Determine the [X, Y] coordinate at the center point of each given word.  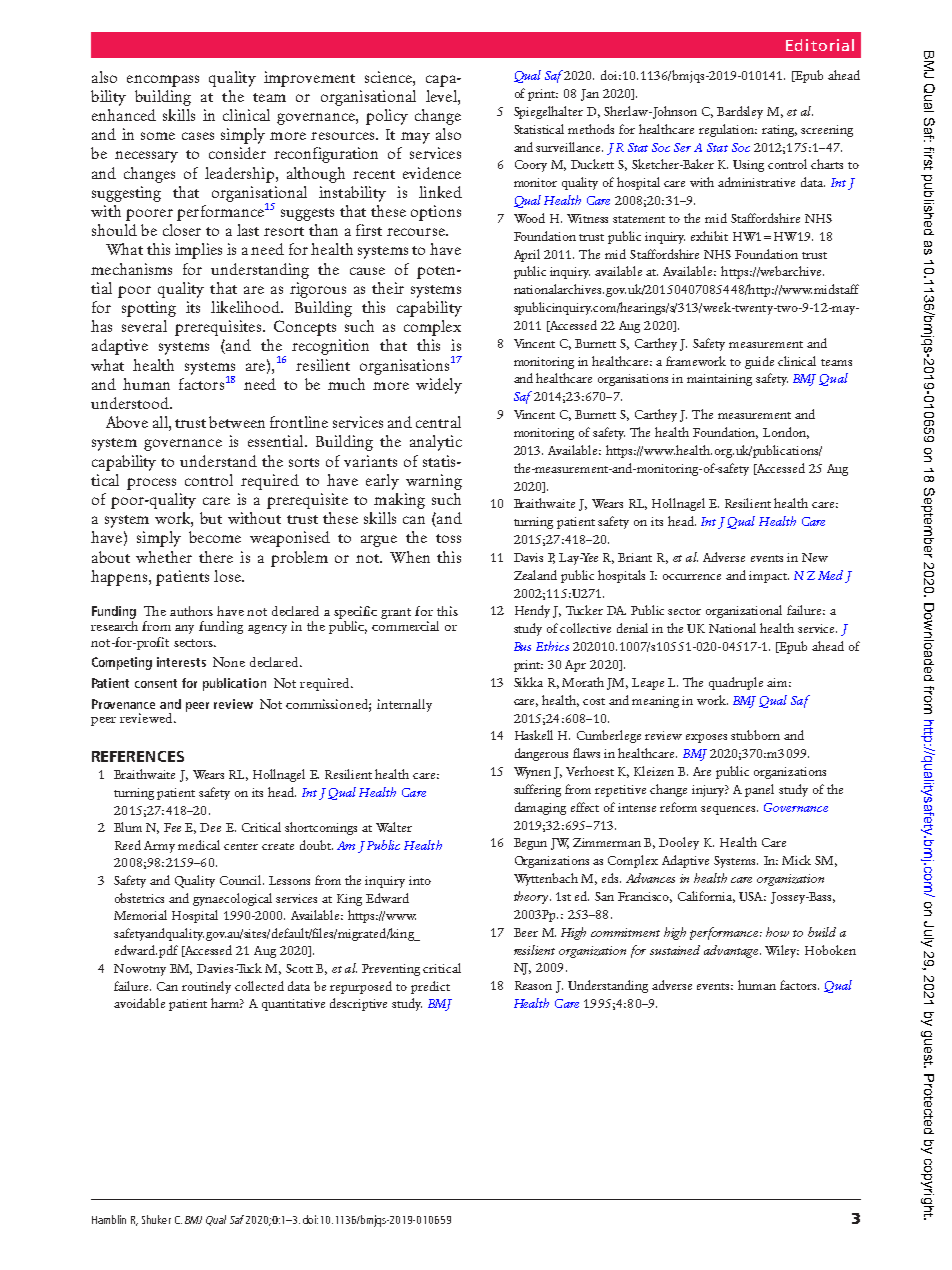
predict [430, 987]
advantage [732, 951]
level [442, 96]
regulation [728, 130]
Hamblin [109, 1219]
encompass [163, 81]
